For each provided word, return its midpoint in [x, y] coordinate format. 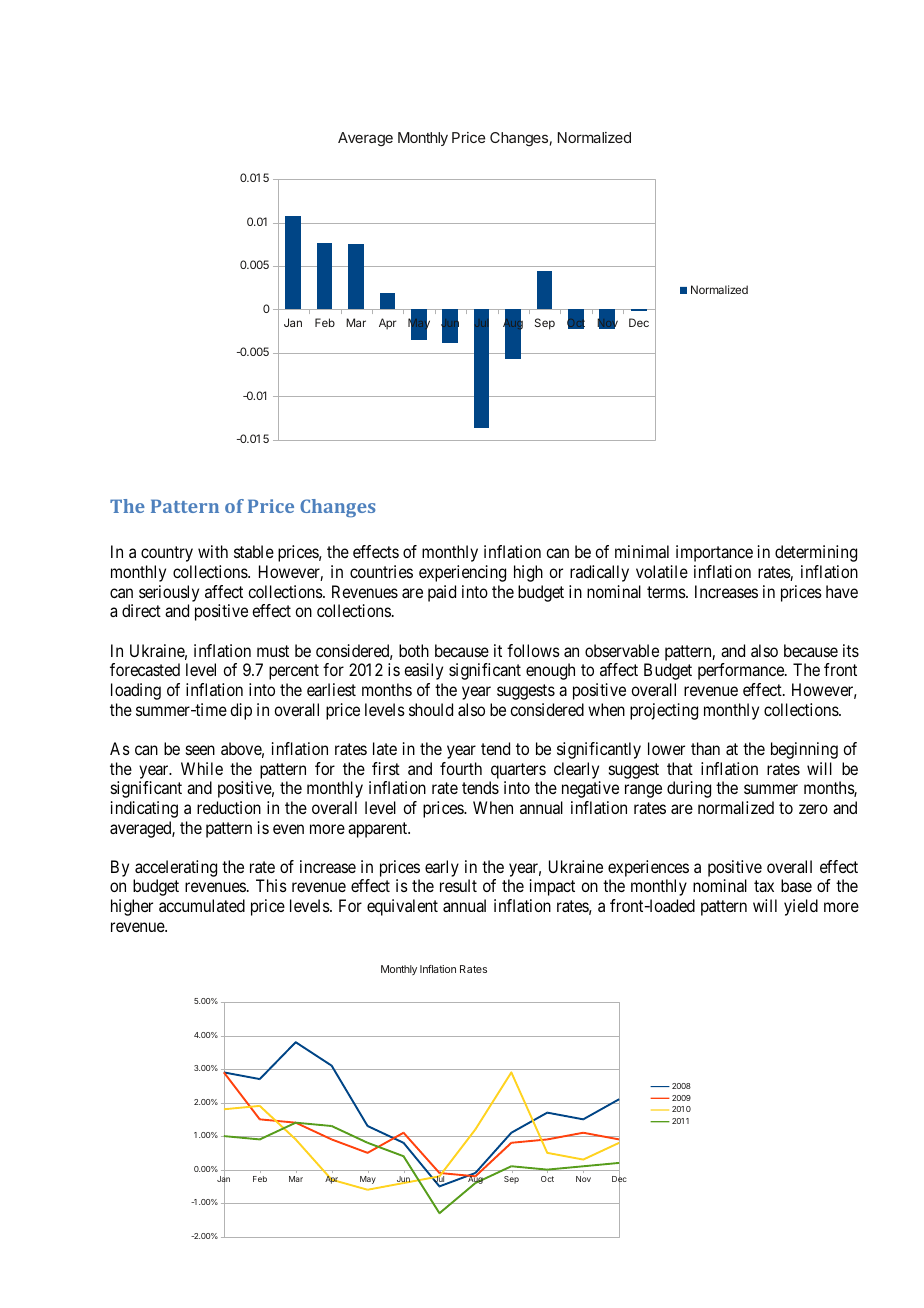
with [213, 551]
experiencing [462, 573]
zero [813, 809]
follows [533, 650]
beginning [804, 750]
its [851, 650]
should [431, 709]
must [273, 651]
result [458, 885]
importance [714, 553]
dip [241, 711]
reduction [229, 807]
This [271, 885]
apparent [379, 830]
